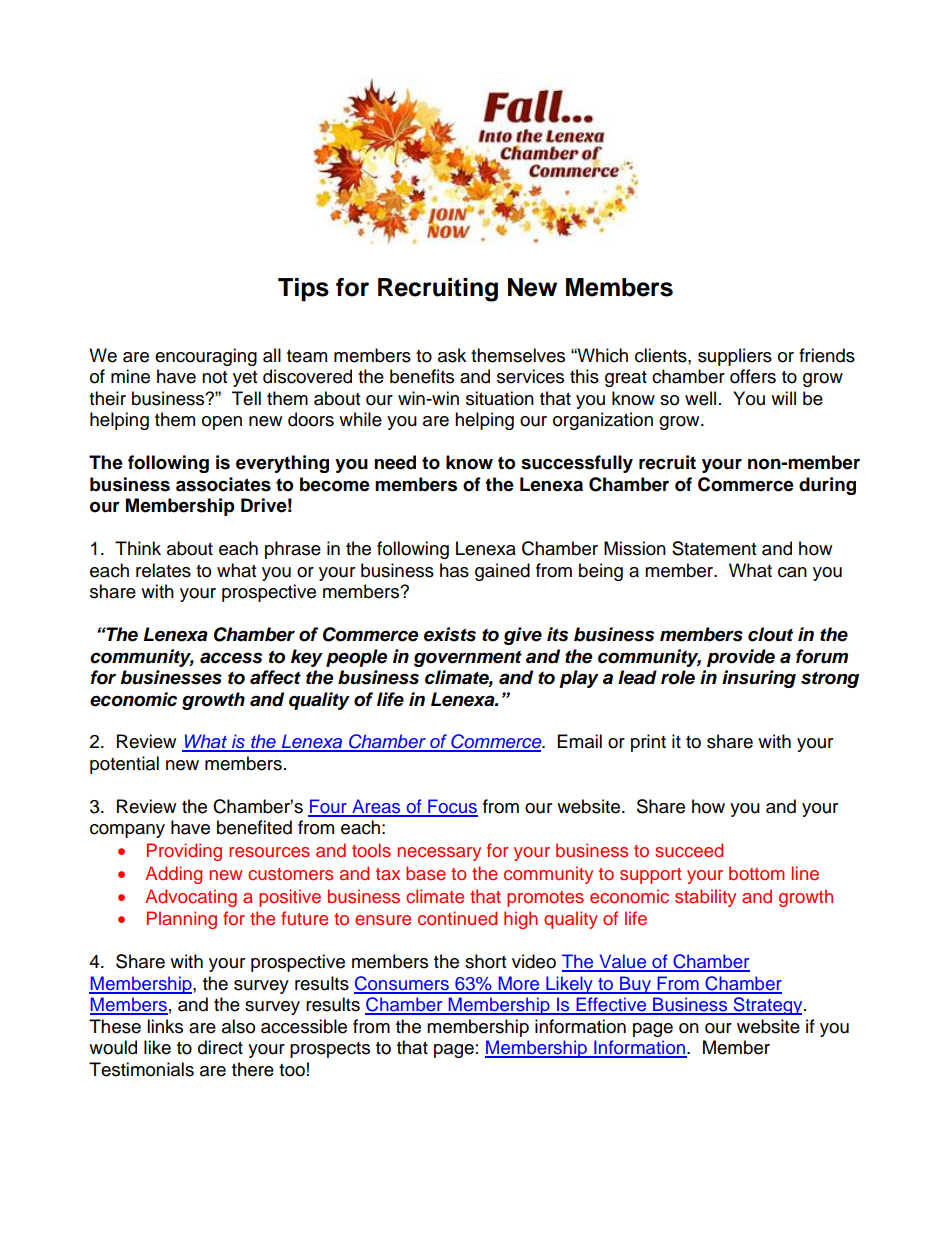 The width and height of the screenshot is (952, 1233). Describe the element at coordinates (452, 355) in the screenshot. I see `ask` at that location.
